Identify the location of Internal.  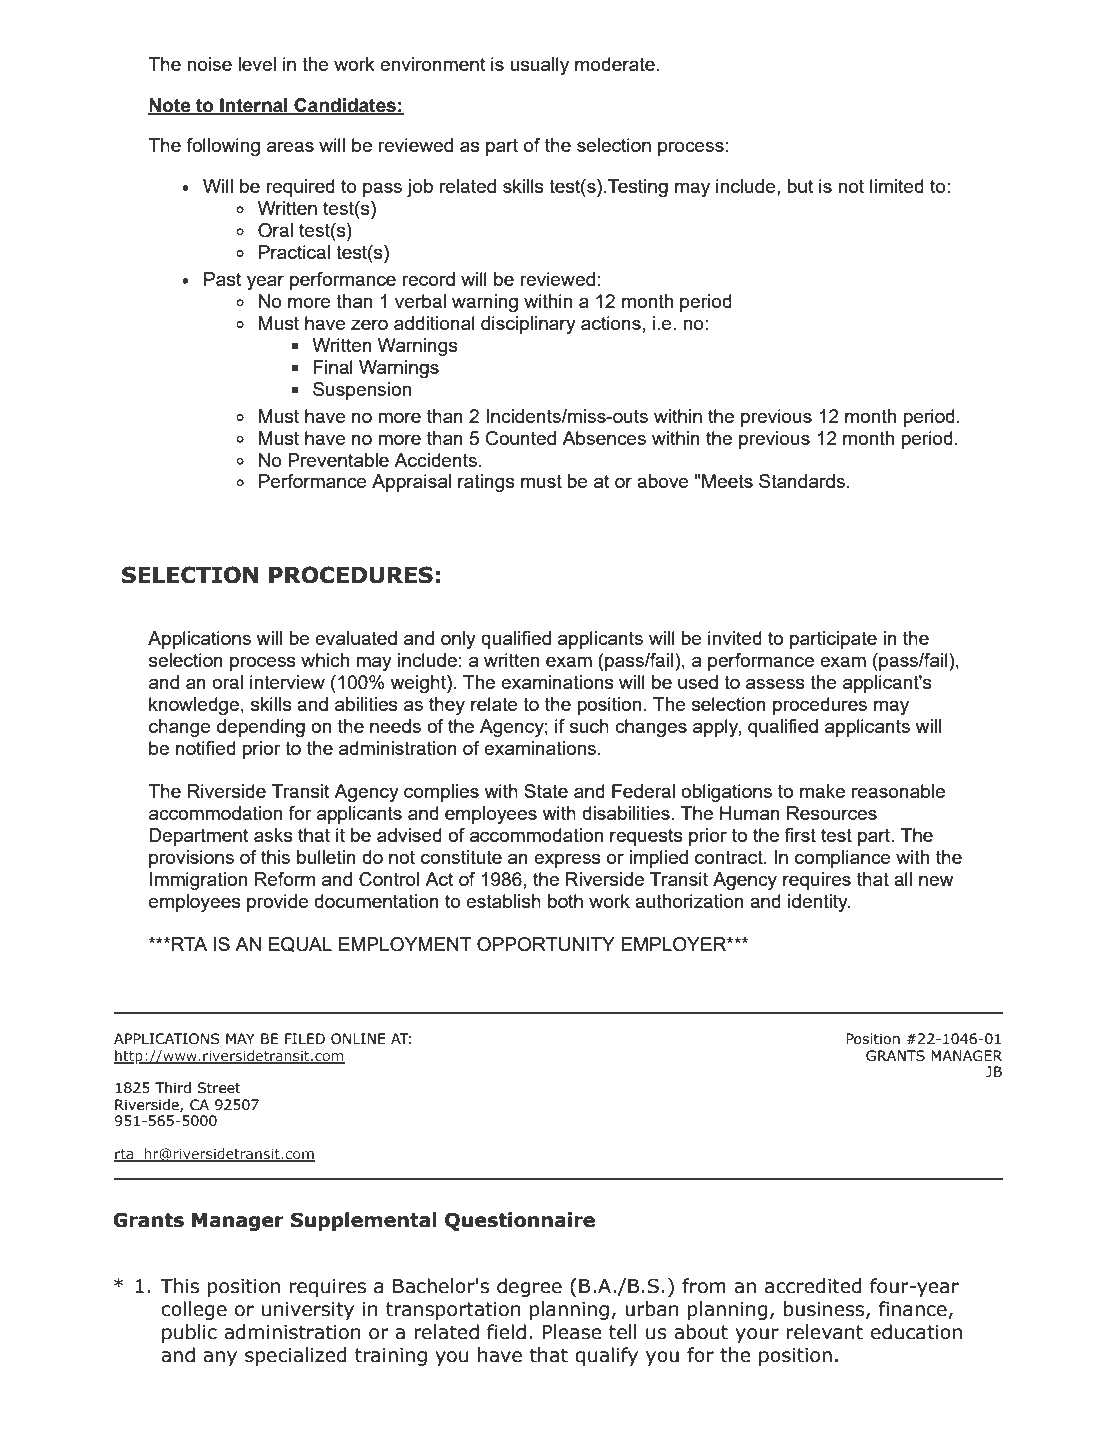
(254, 106).
